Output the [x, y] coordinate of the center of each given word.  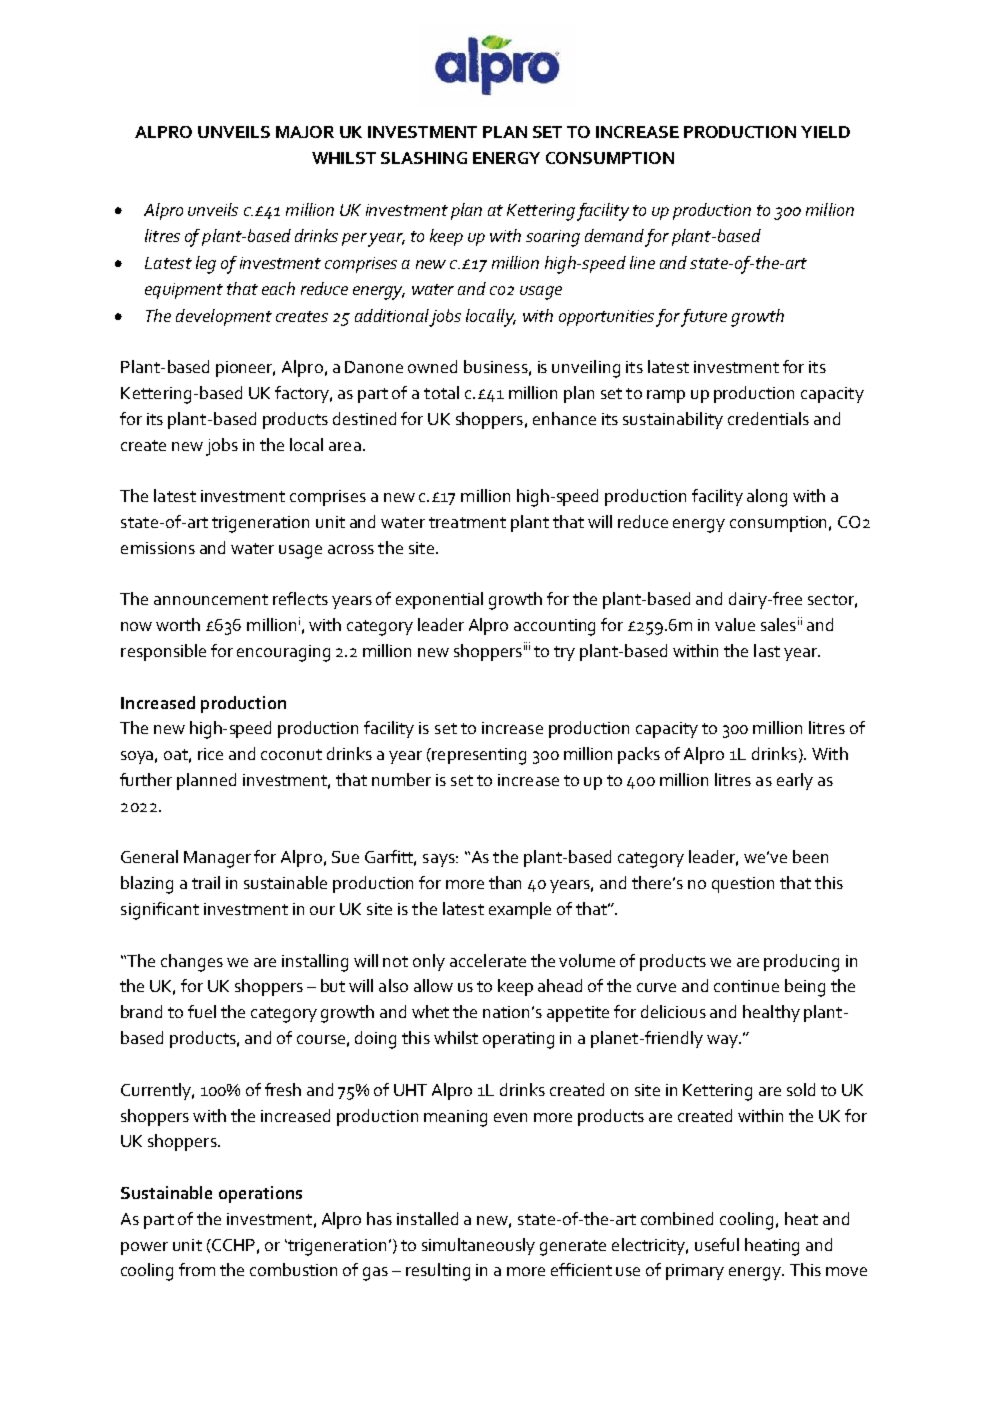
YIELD [825, 132]
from [197, 1269]
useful [717, 1244]
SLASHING [424, 158]
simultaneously [478, 1246]
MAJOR [305, 132]
